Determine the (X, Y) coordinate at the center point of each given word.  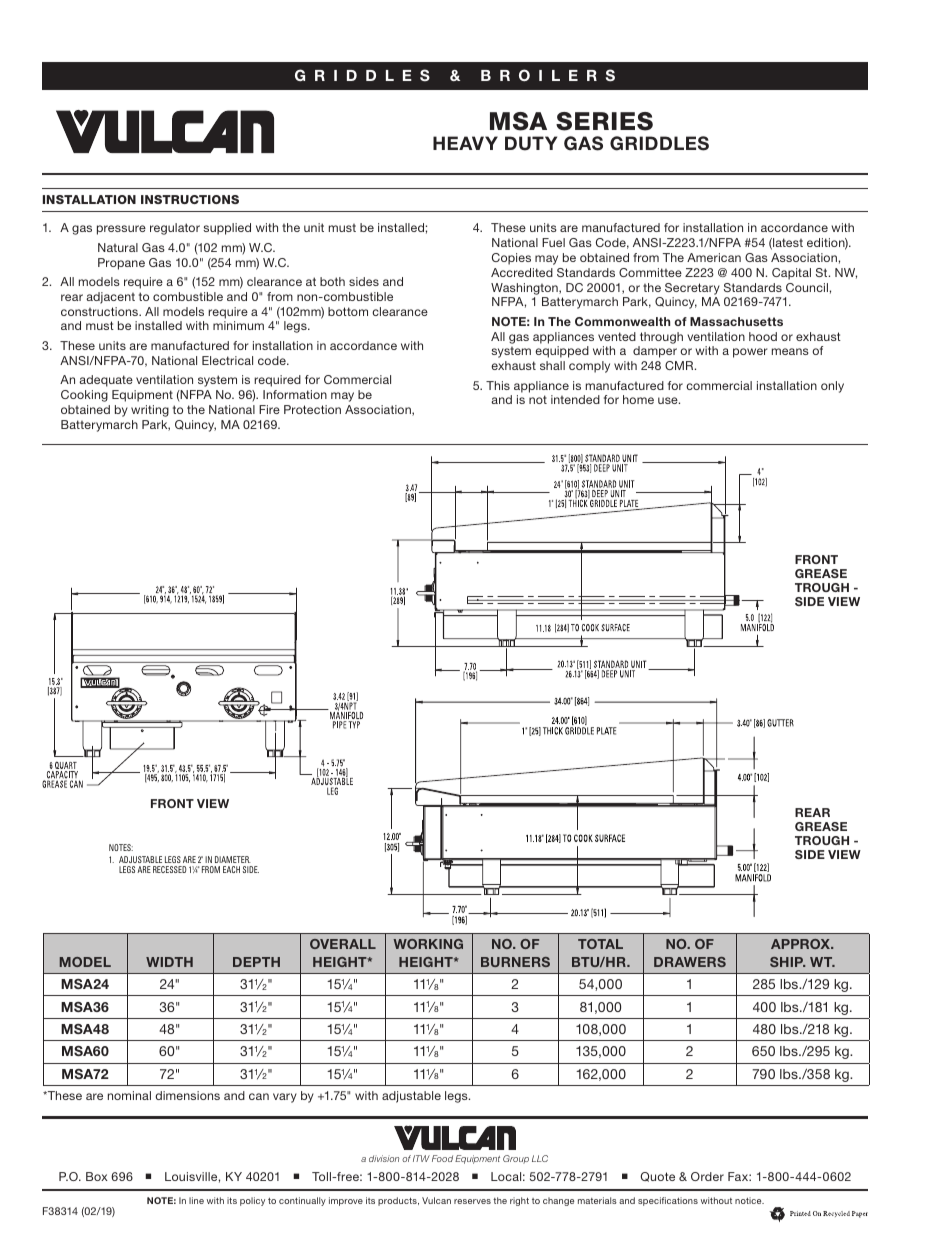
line (196, 1200)
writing (150, 411)
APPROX (801, 944)
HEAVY (465, 143)
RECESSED (170, 869)
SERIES (604, 121)
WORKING (428, 944)
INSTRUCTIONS (190, 199)
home (638, 399)
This (498, 385)
